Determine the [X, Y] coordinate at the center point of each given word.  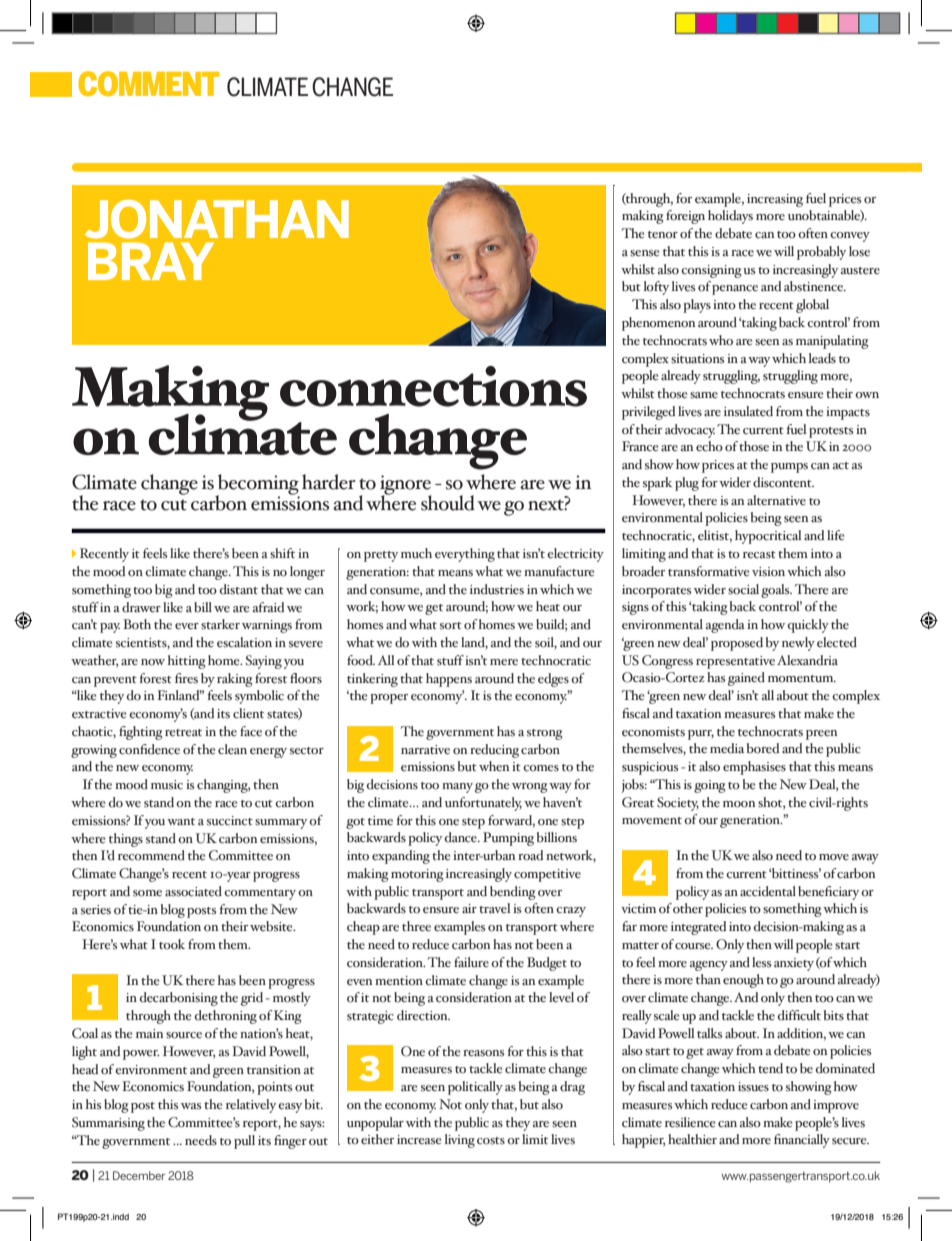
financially [802, 1141]
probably [821, 253]
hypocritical [768, 537]
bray [151, 261]
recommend [151, 855]
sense [645, 253]
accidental [768, 891]
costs [491, 1141]
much [416, 553]
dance [462, 837]
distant [239, 589]
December [139, 1175]
